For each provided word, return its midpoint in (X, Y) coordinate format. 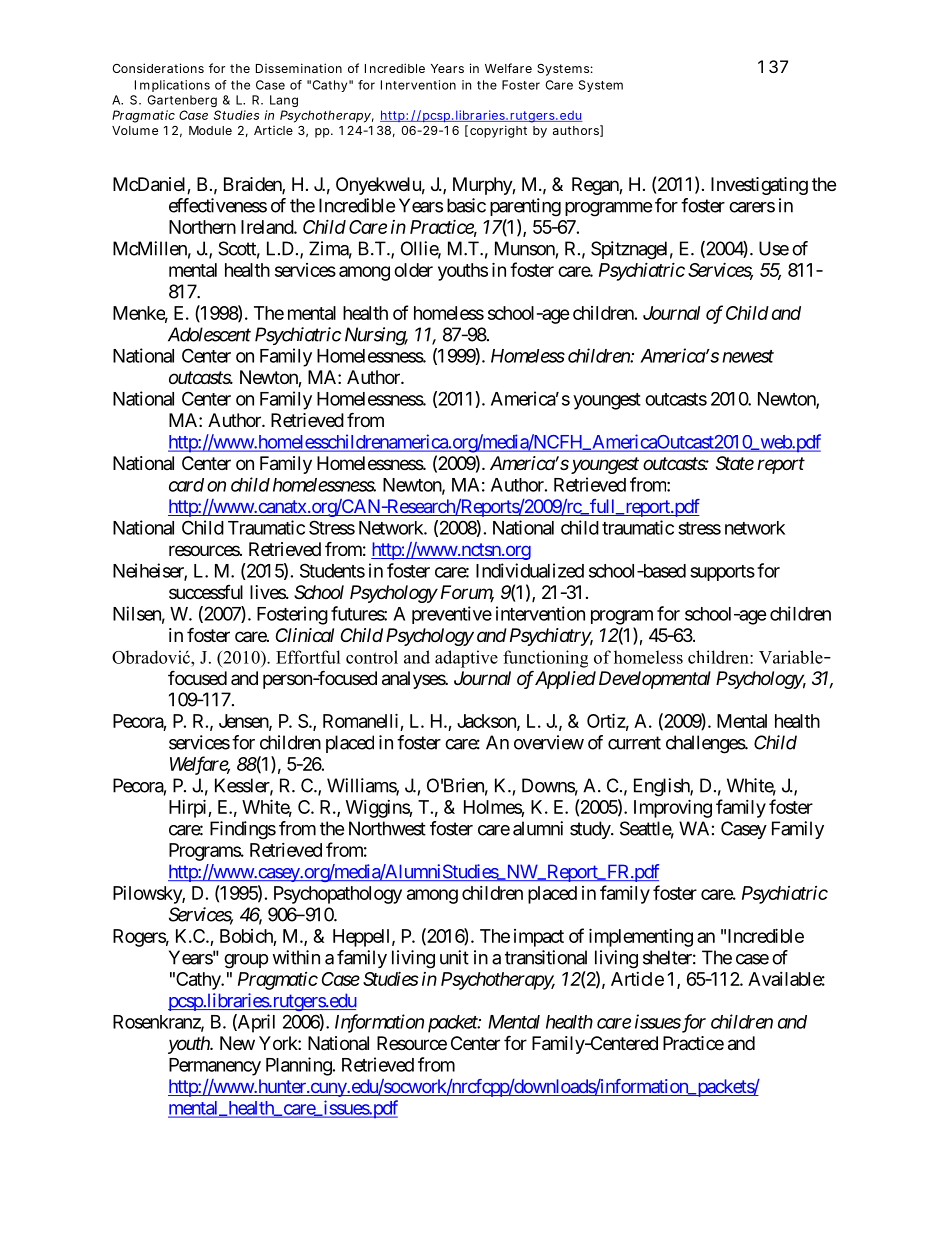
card (186, 485)
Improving (673, 808)
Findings (243, 830)
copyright (498, 131)
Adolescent (209, 334)
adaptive (466, 659)
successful (206, 592)
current (634, 743)
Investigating (759, 186)
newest (748, 356)
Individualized (530, 570)
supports (722, 573)
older (413, 270)
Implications (172, 86)
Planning (299, 1066)
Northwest (387, 828)
